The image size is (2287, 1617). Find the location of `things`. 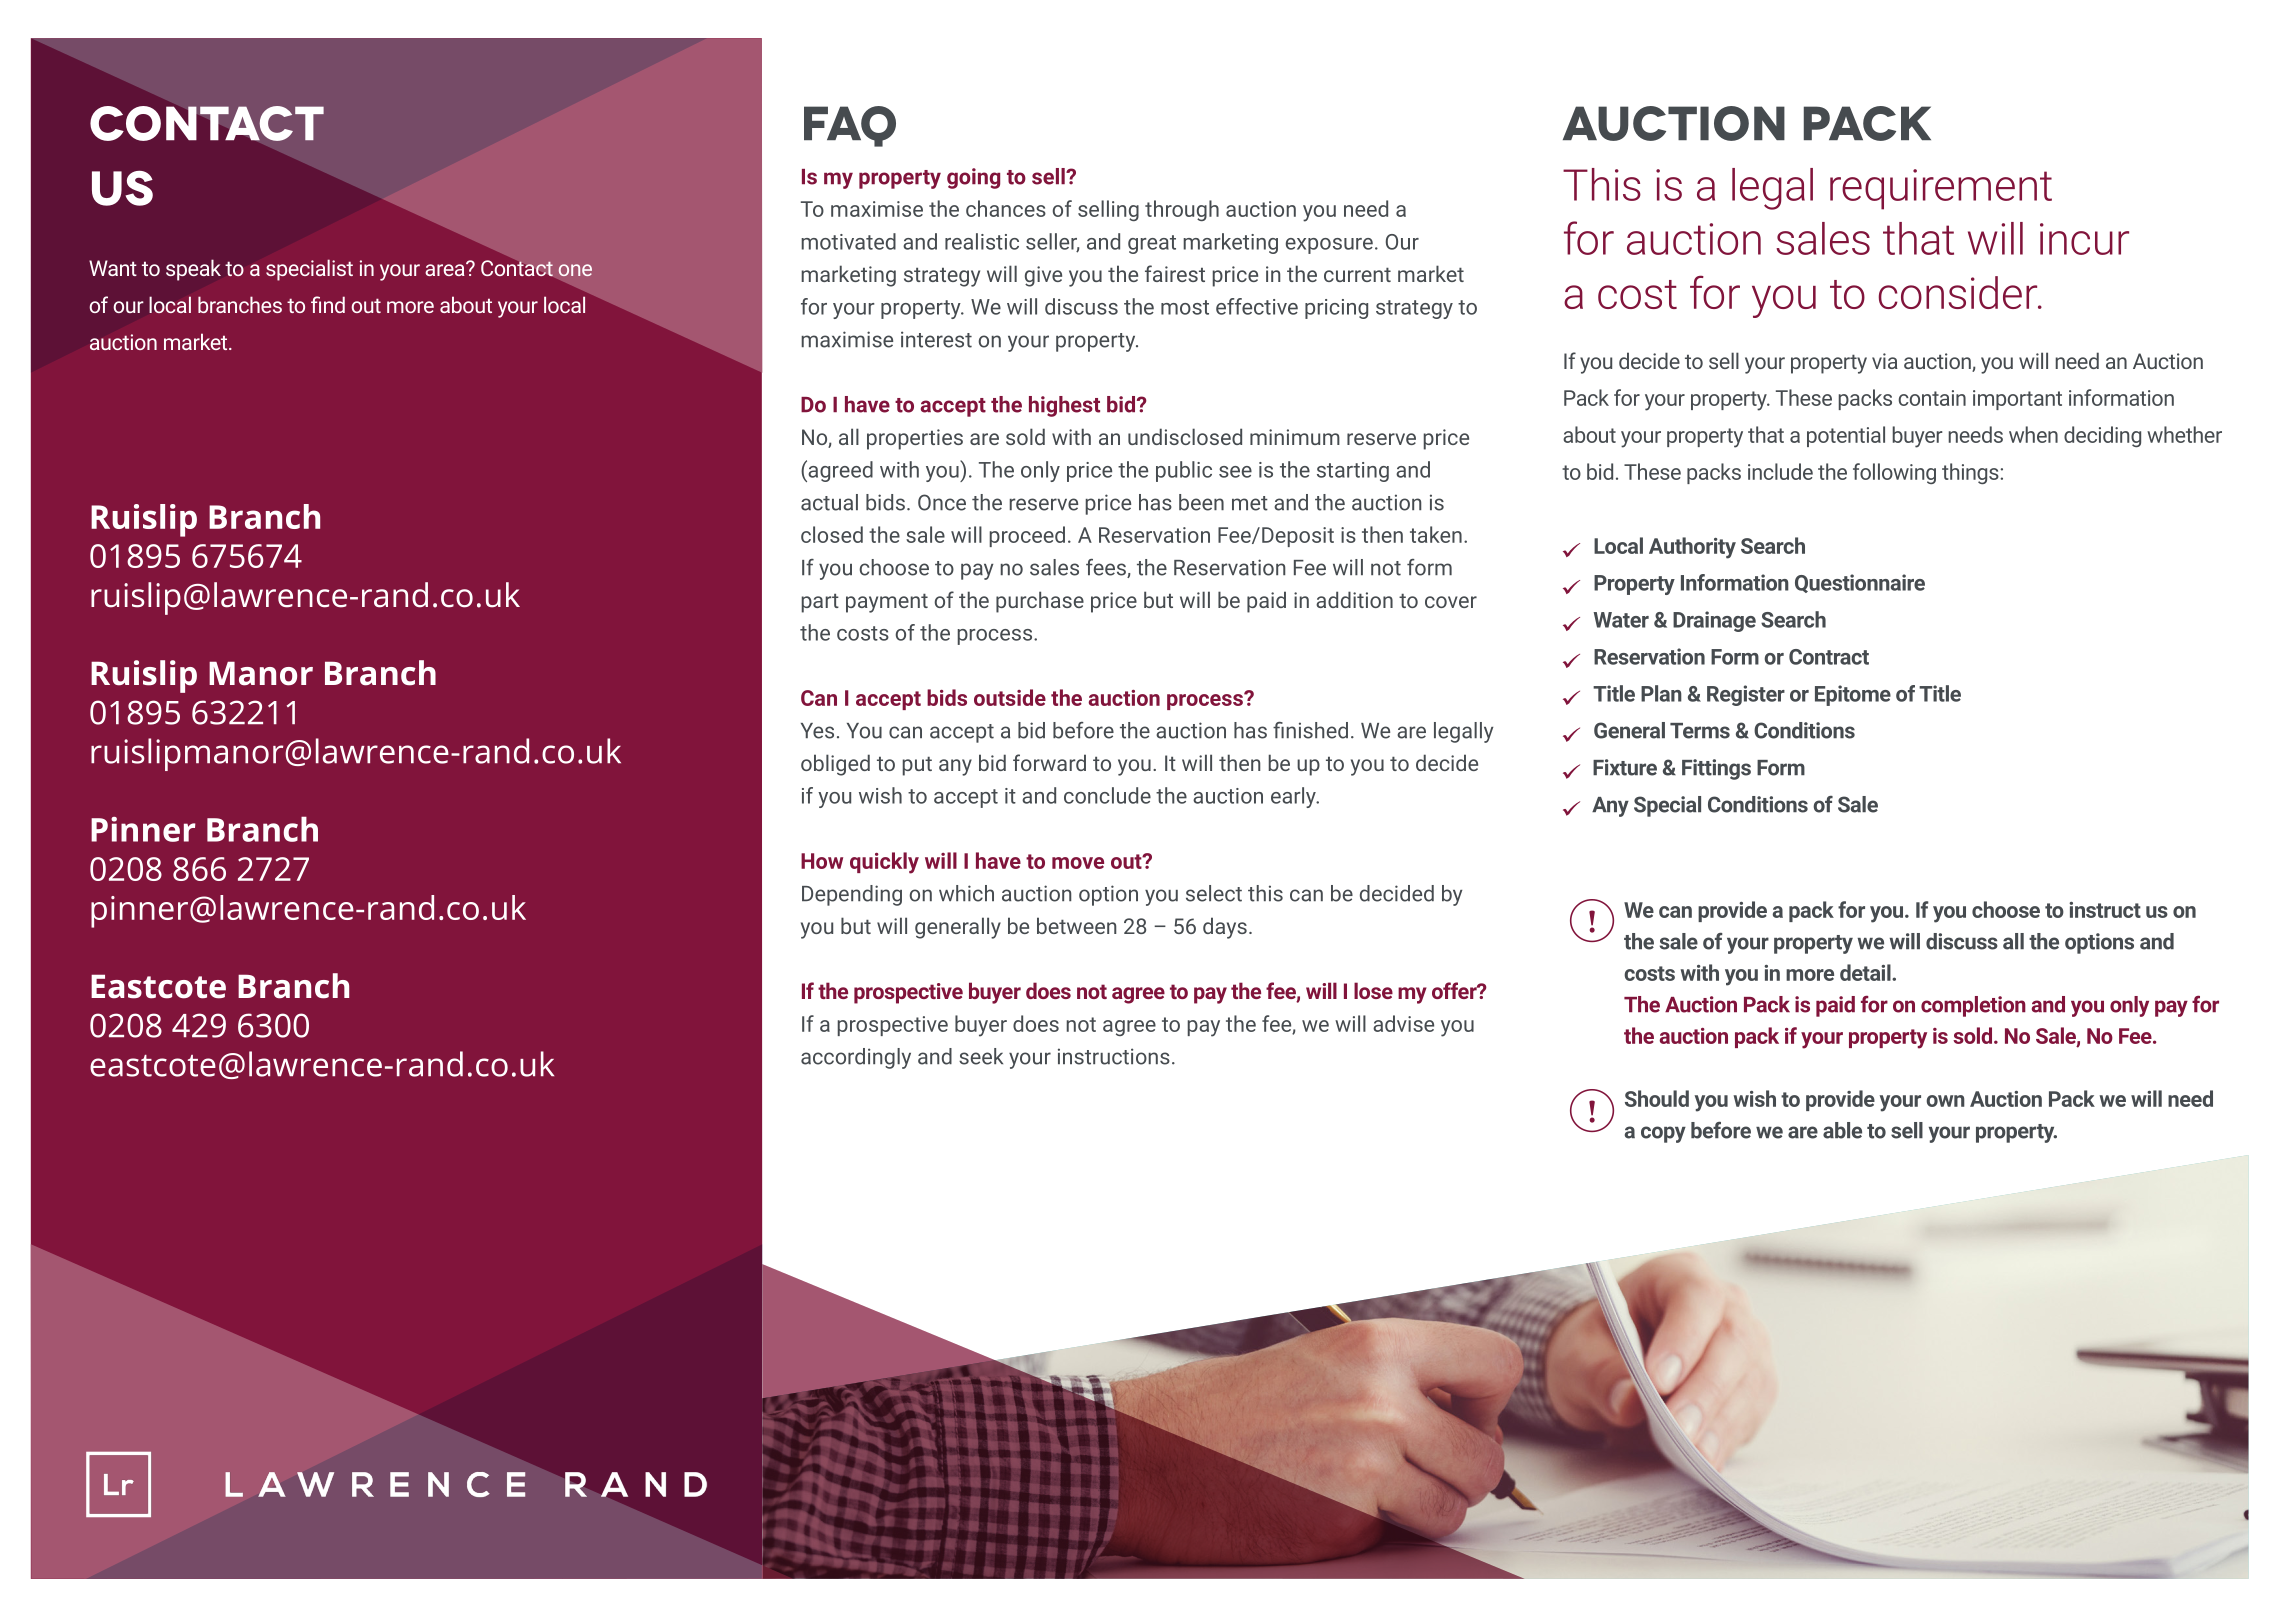

things is located at coordinates (1970, 473).
